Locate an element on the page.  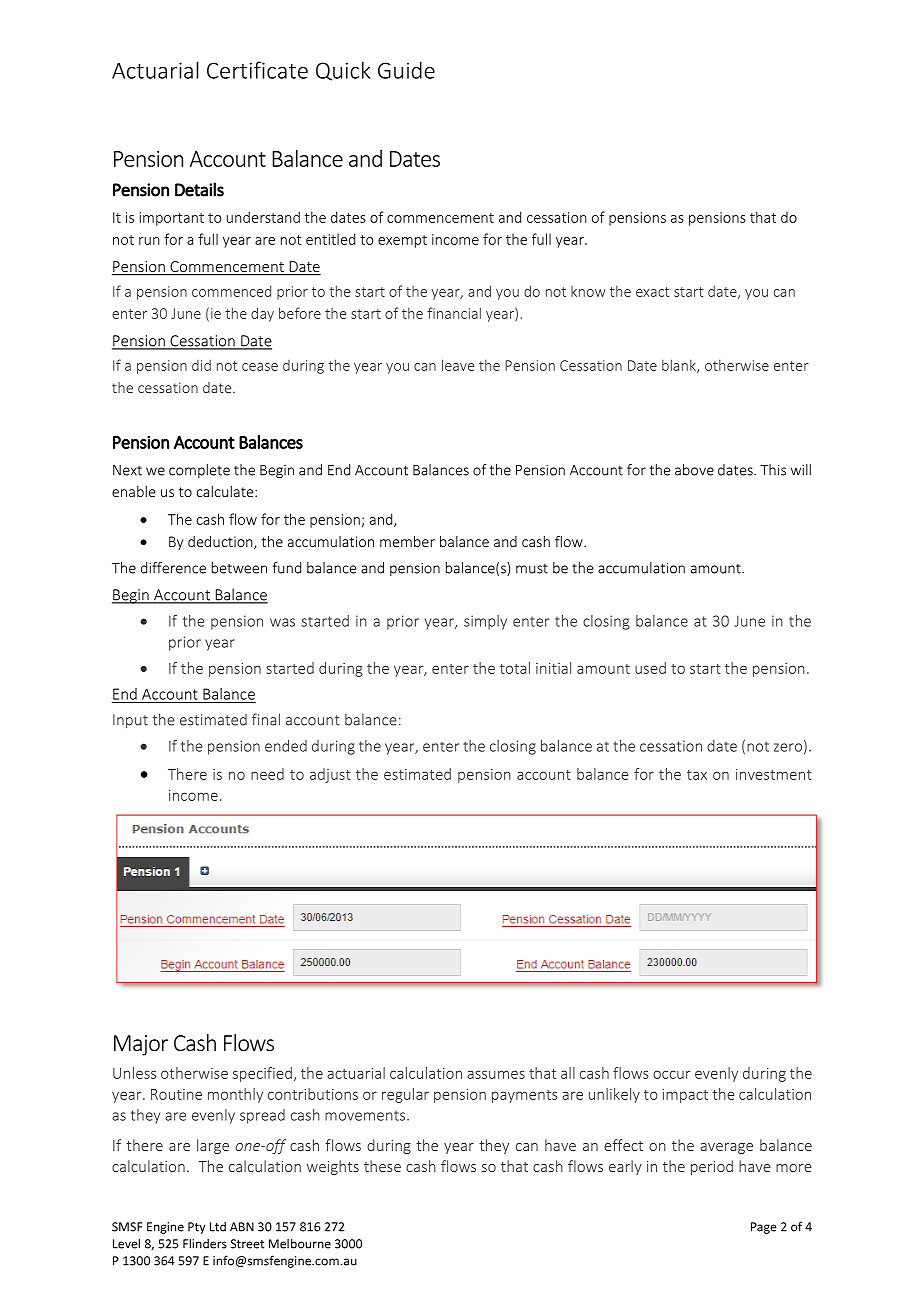
these is located at coordinates (382, 1166).
